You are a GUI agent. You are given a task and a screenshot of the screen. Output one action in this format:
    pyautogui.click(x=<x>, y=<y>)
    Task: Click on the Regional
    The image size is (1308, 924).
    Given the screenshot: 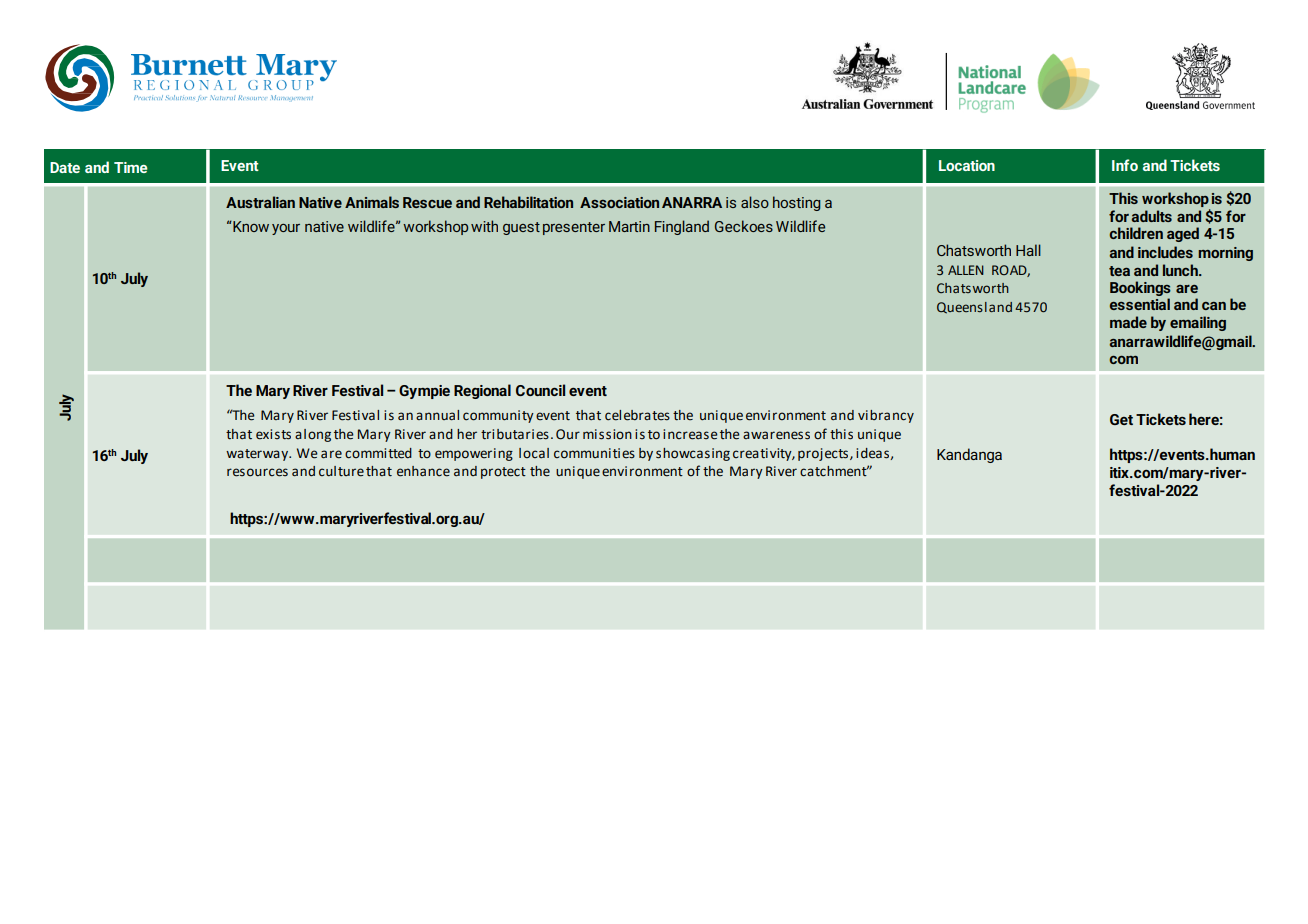 What is the action you would take?
    pyautogui.click(x=482, y=391)
